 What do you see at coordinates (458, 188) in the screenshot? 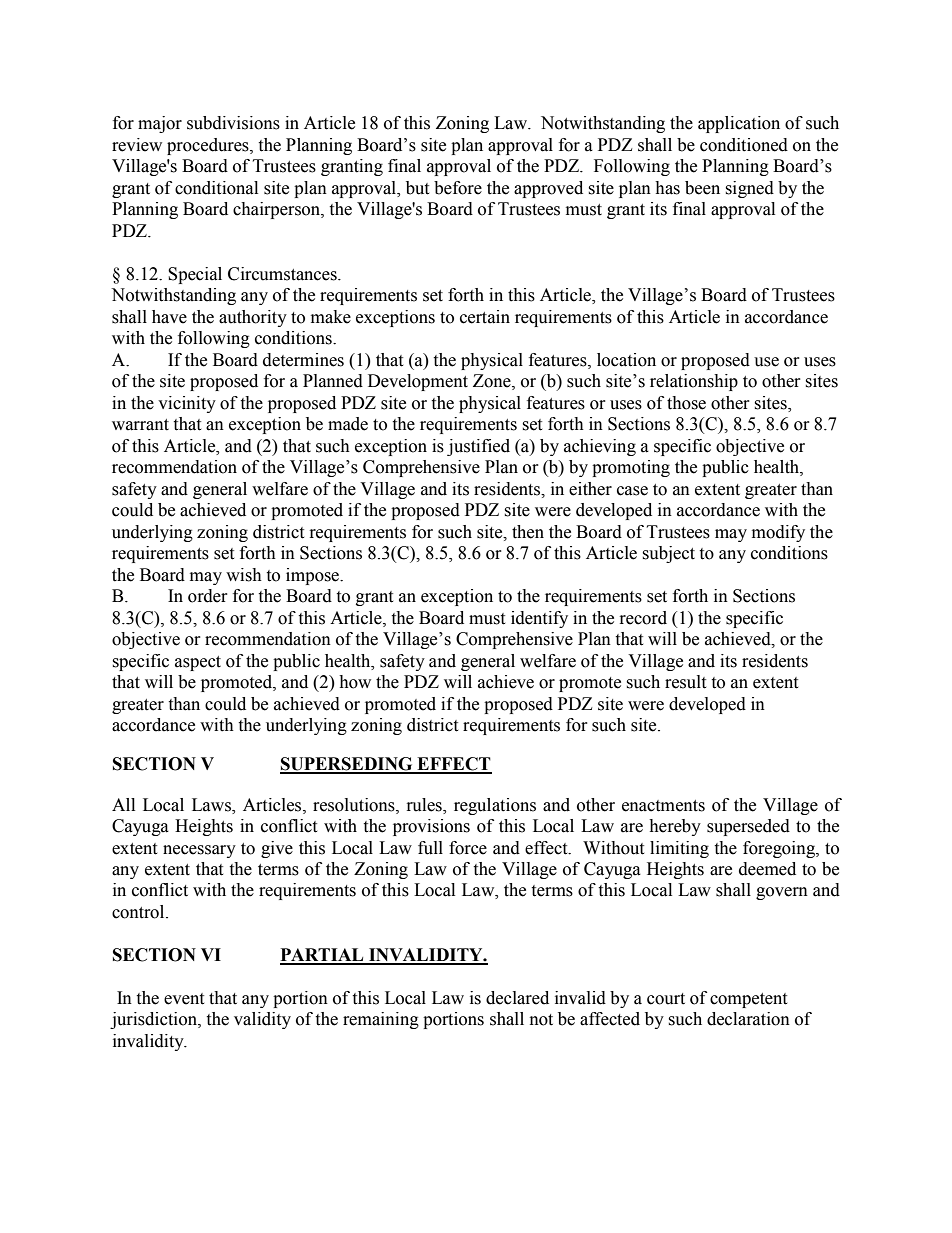
I see `before` at bounding box center [458, 188].
